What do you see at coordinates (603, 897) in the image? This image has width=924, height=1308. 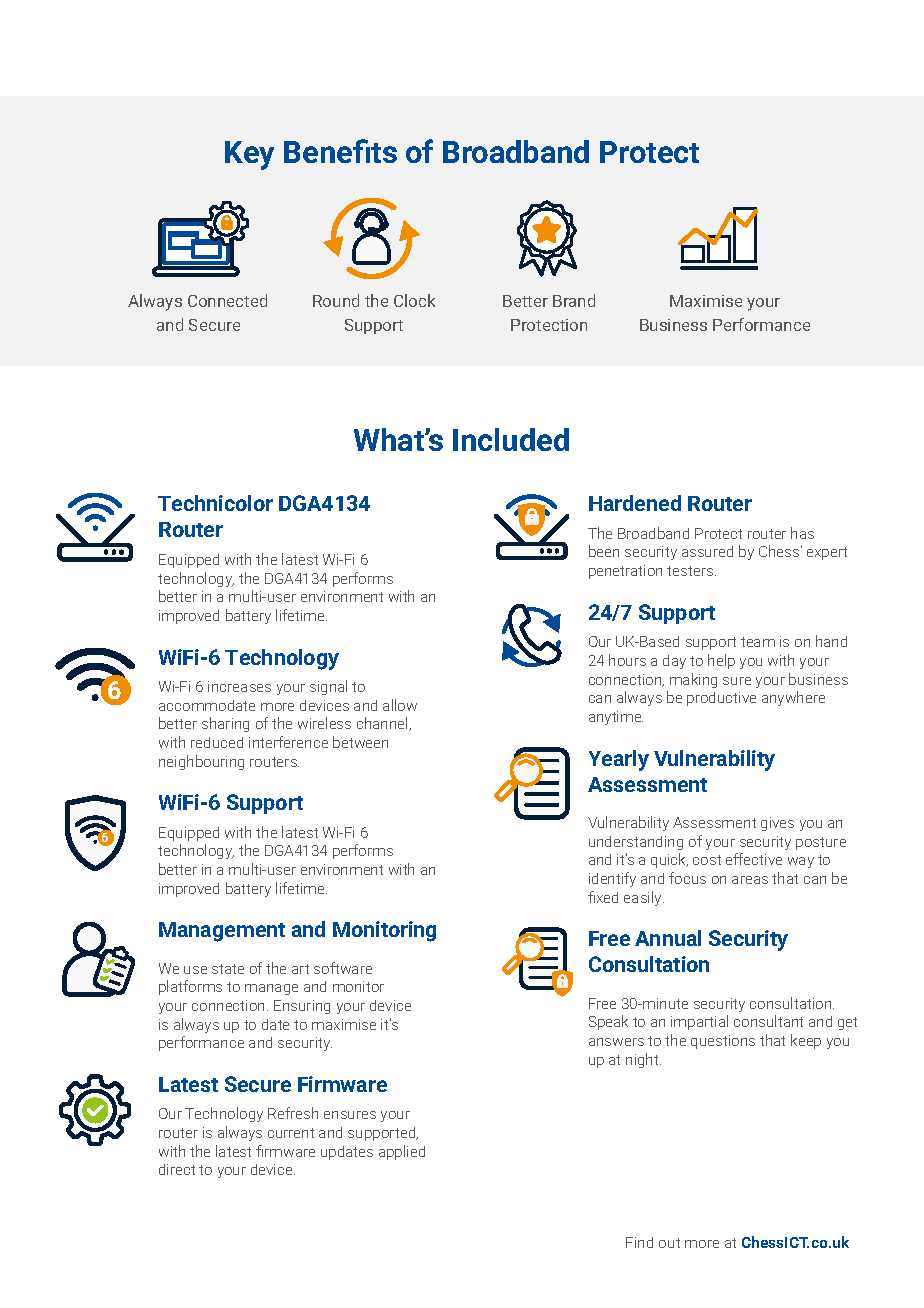 I see `fixed` at bounding box center [603, 897].
